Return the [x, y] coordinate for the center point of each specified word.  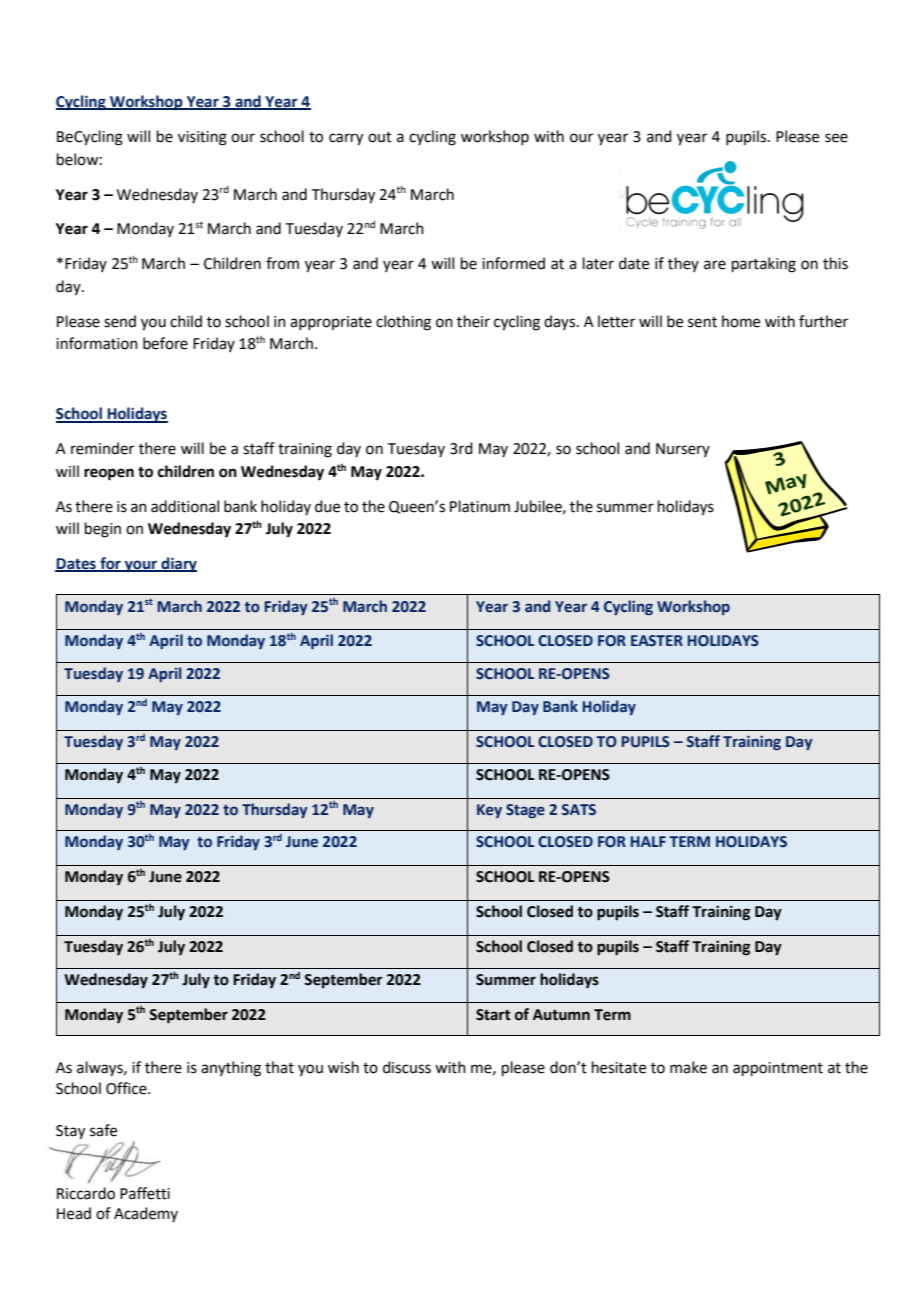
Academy [146, 1214]
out [380, 137]
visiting [202, 138]
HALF [648, 841]
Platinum [480, 506]
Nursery [683, 450]
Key [489, 811]
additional [185, 506]
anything [231, 1069]
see [836, 138]
